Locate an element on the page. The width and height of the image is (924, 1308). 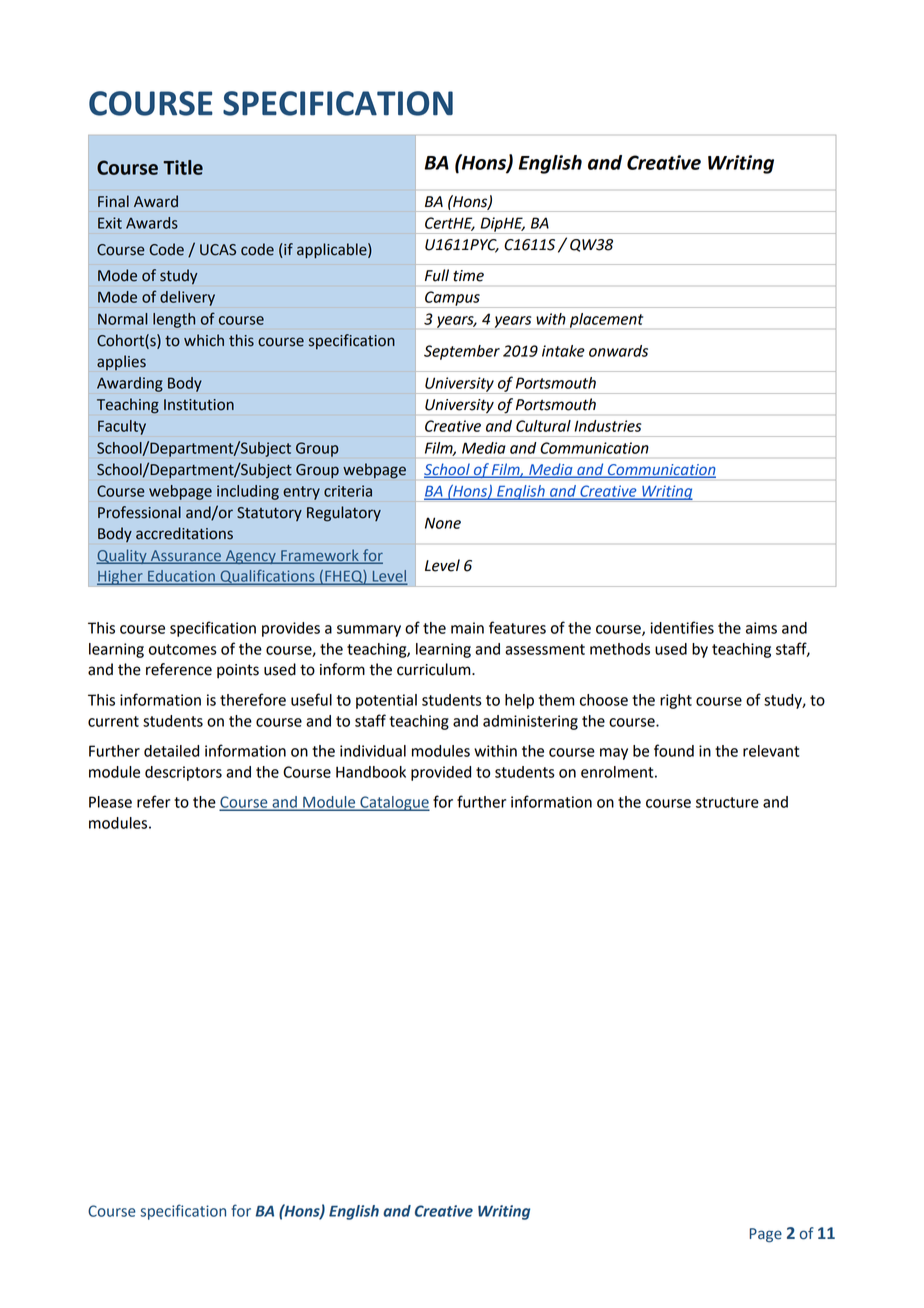
structure is located at coordinates (727, 802).
